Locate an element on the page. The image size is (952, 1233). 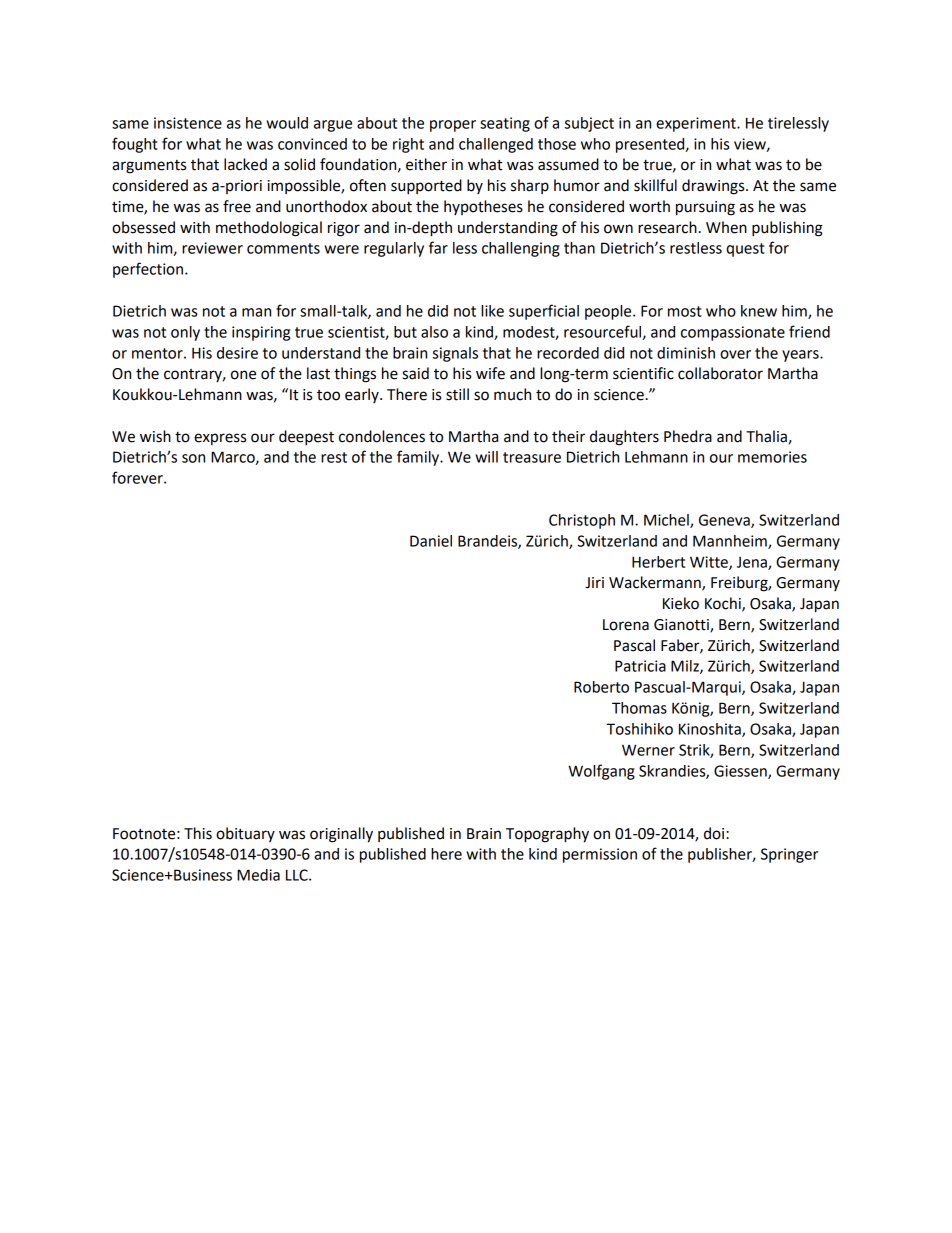
only is located at coordinates (185, 333).
